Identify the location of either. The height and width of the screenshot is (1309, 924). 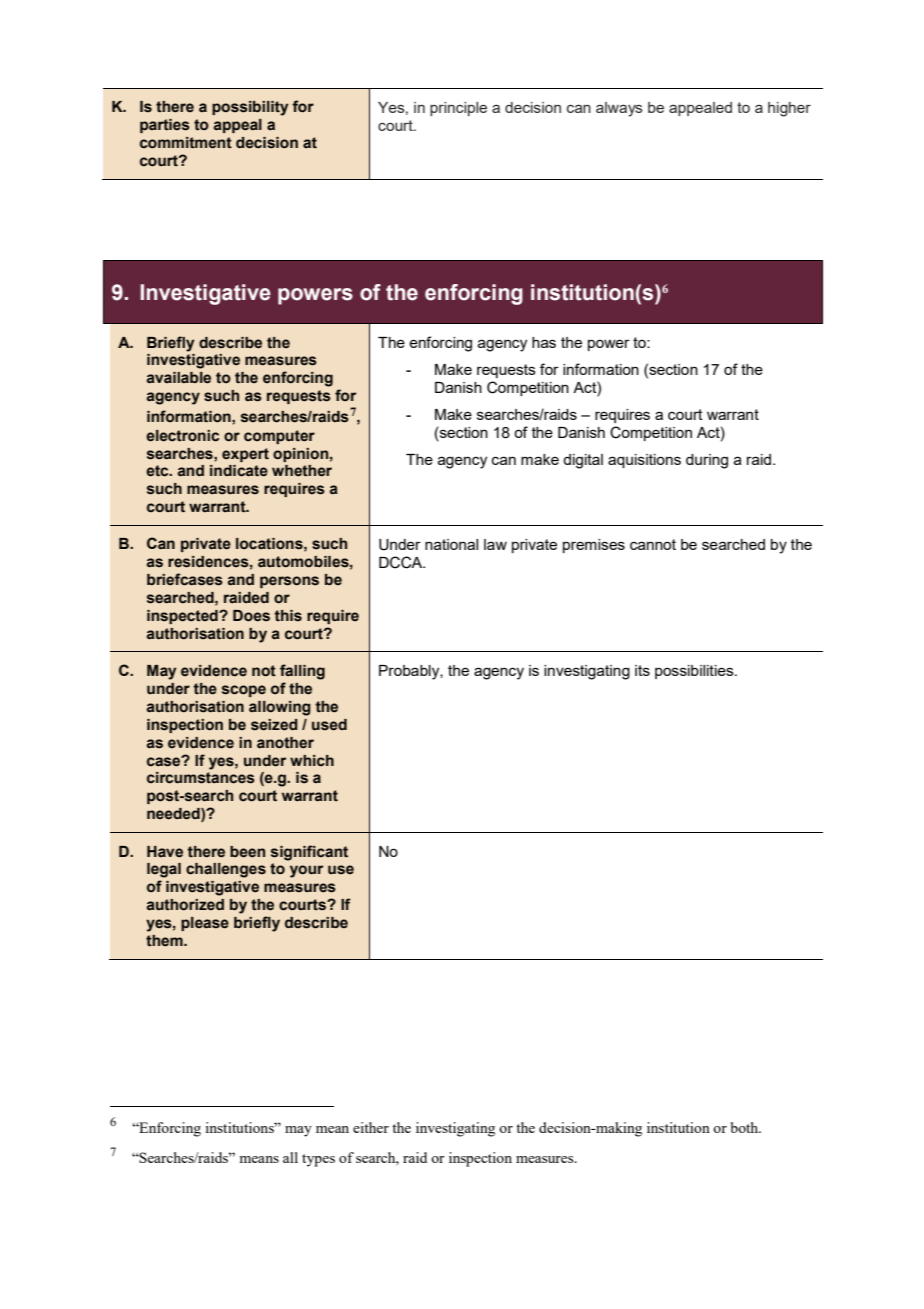
(371, 1127).
